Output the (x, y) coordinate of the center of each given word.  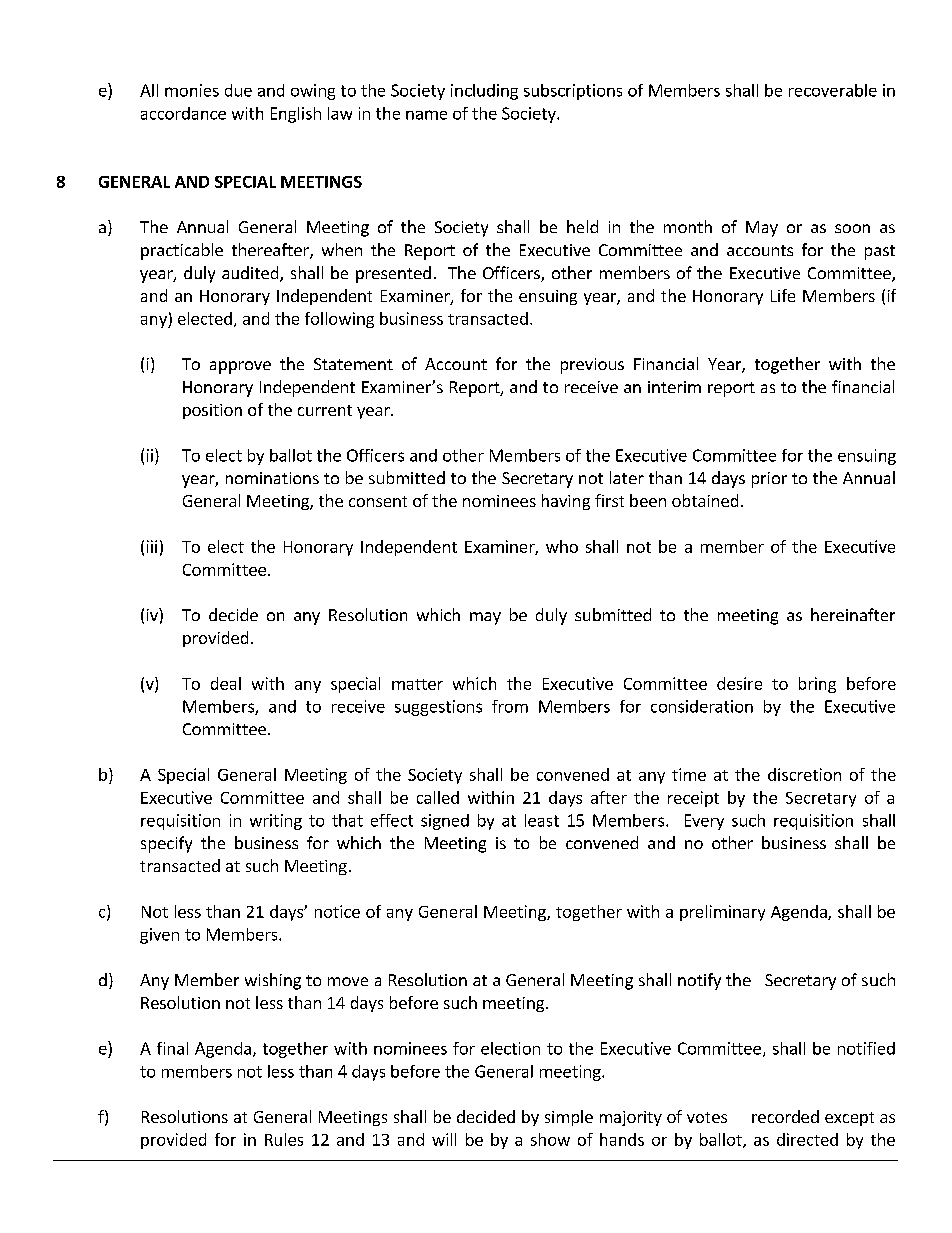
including (484, 92)
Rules (284, 1139)
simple (569, 1118)
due (238, 90)
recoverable (833, 90)
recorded (785, 1116)
